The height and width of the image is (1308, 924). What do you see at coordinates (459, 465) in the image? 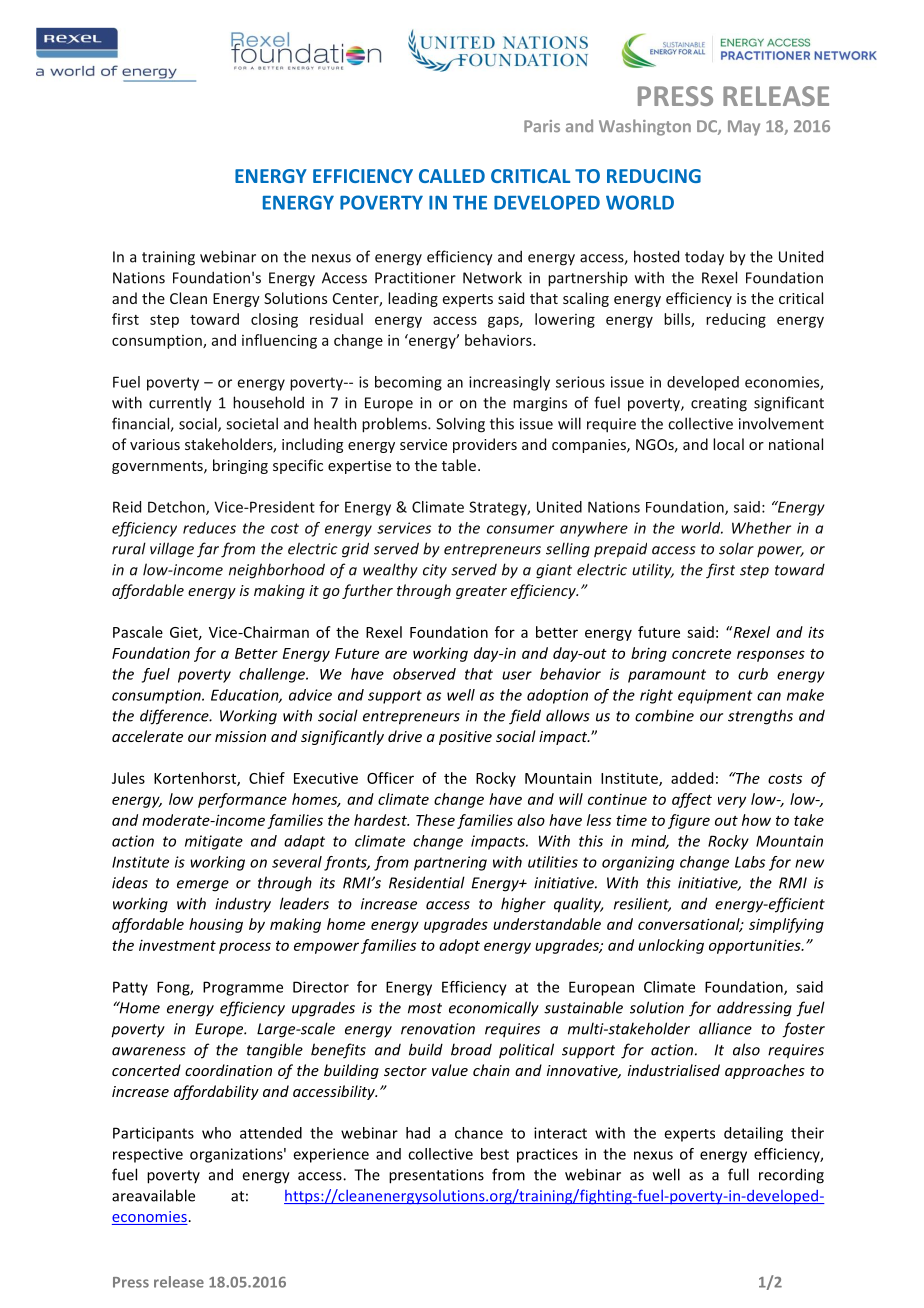
I see `table` at bounding box center [459, 465].
